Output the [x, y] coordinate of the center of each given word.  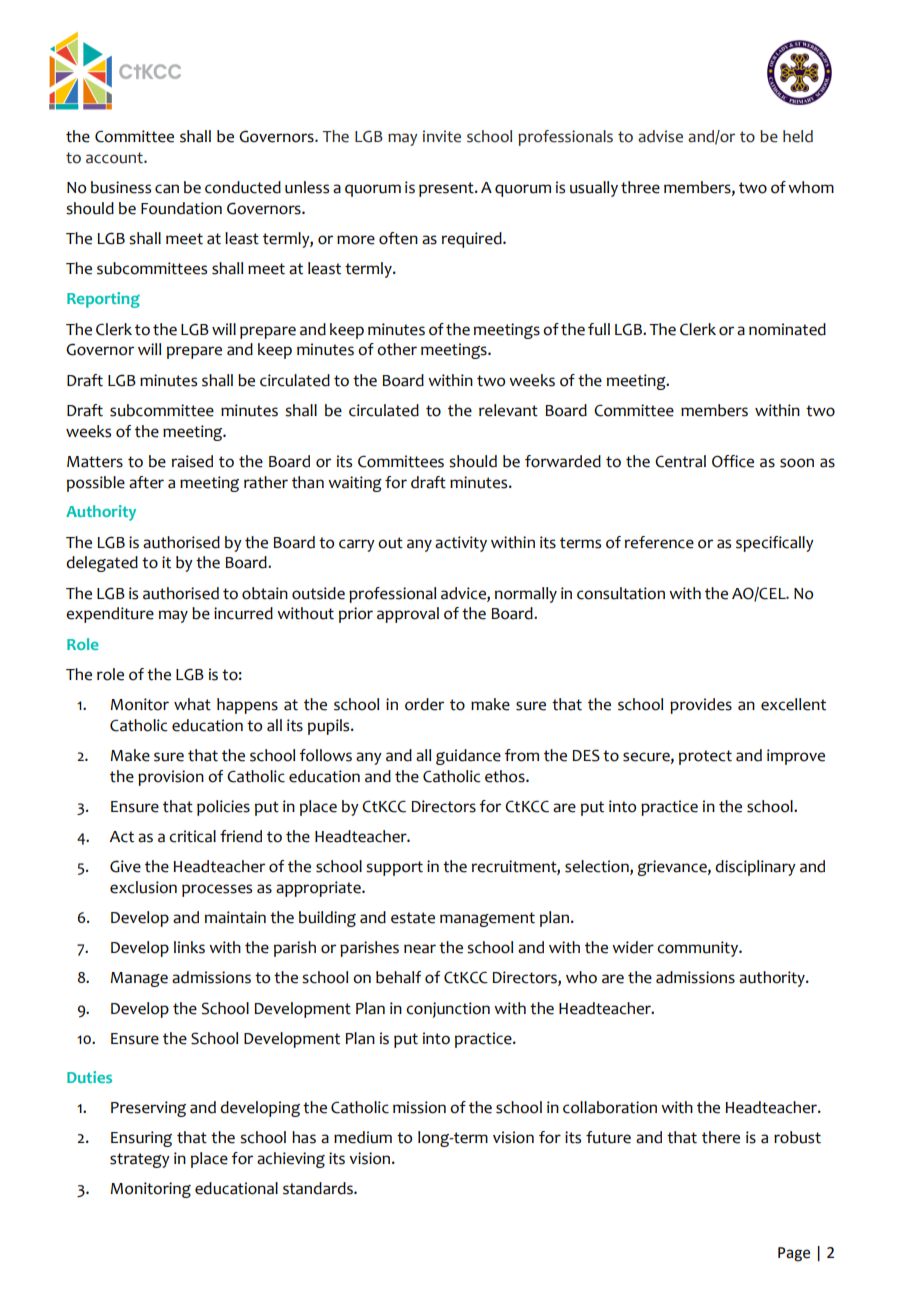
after [146, 482]
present [447, 189]
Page [794, 1254]
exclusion [143, 887]
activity [461, 544]
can [167, 189]
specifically [775, 544]
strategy [140, 1160]
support [394, 868]
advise [660, 136]
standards [319, 1188]
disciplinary [755, 868]
